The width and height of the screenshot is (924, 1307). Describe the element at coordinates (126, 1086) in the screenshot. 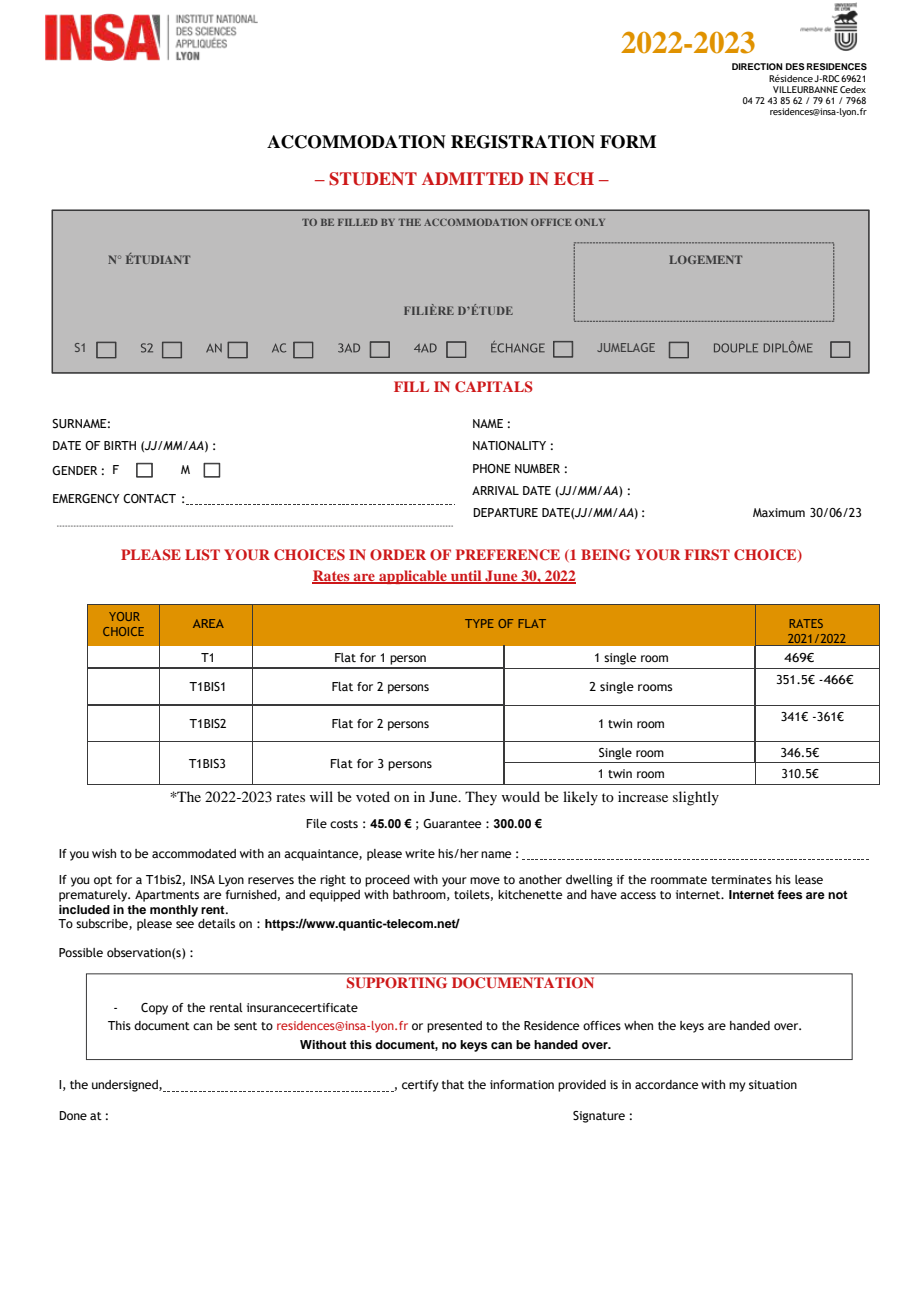

I see `undersigned` at that location.
